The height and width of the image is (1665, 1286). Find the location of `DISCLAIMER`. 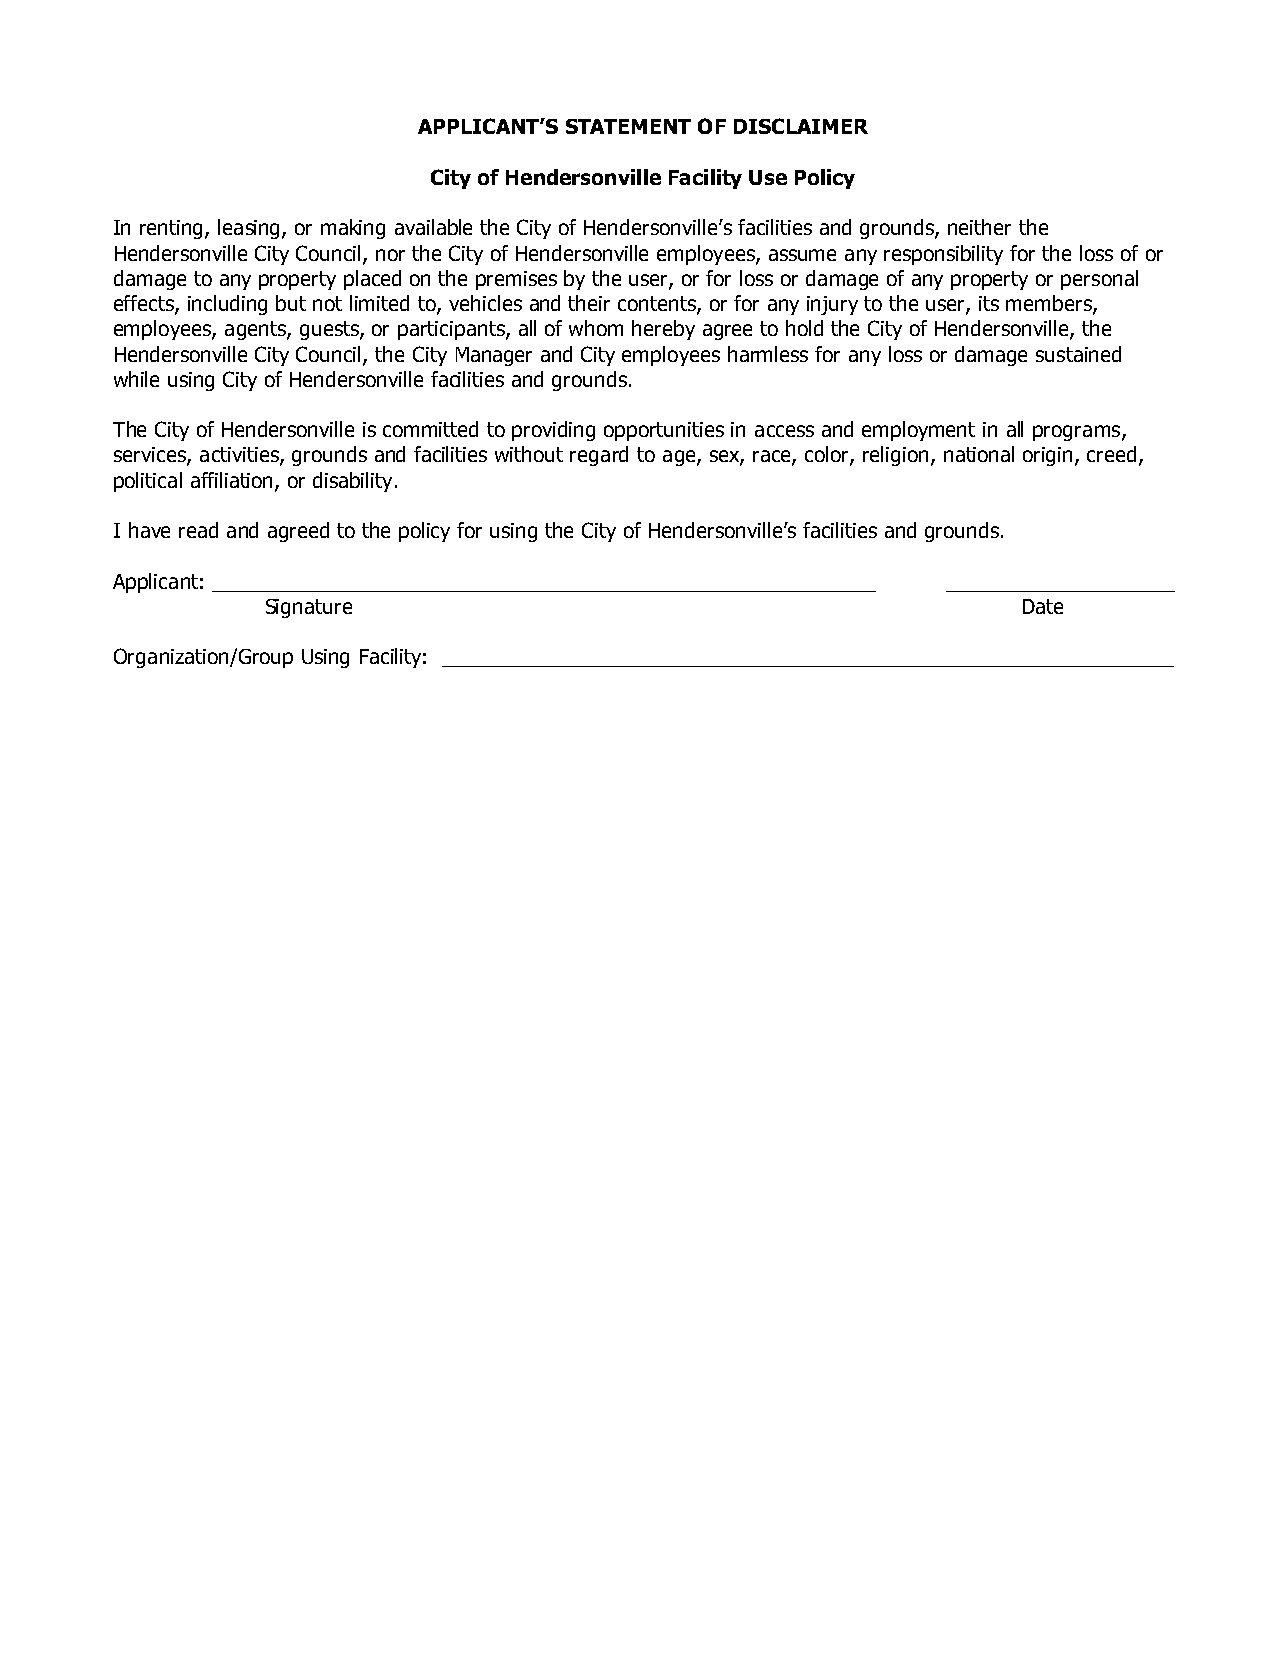

DISCLAIMER is located at coordinates (801, 126).
